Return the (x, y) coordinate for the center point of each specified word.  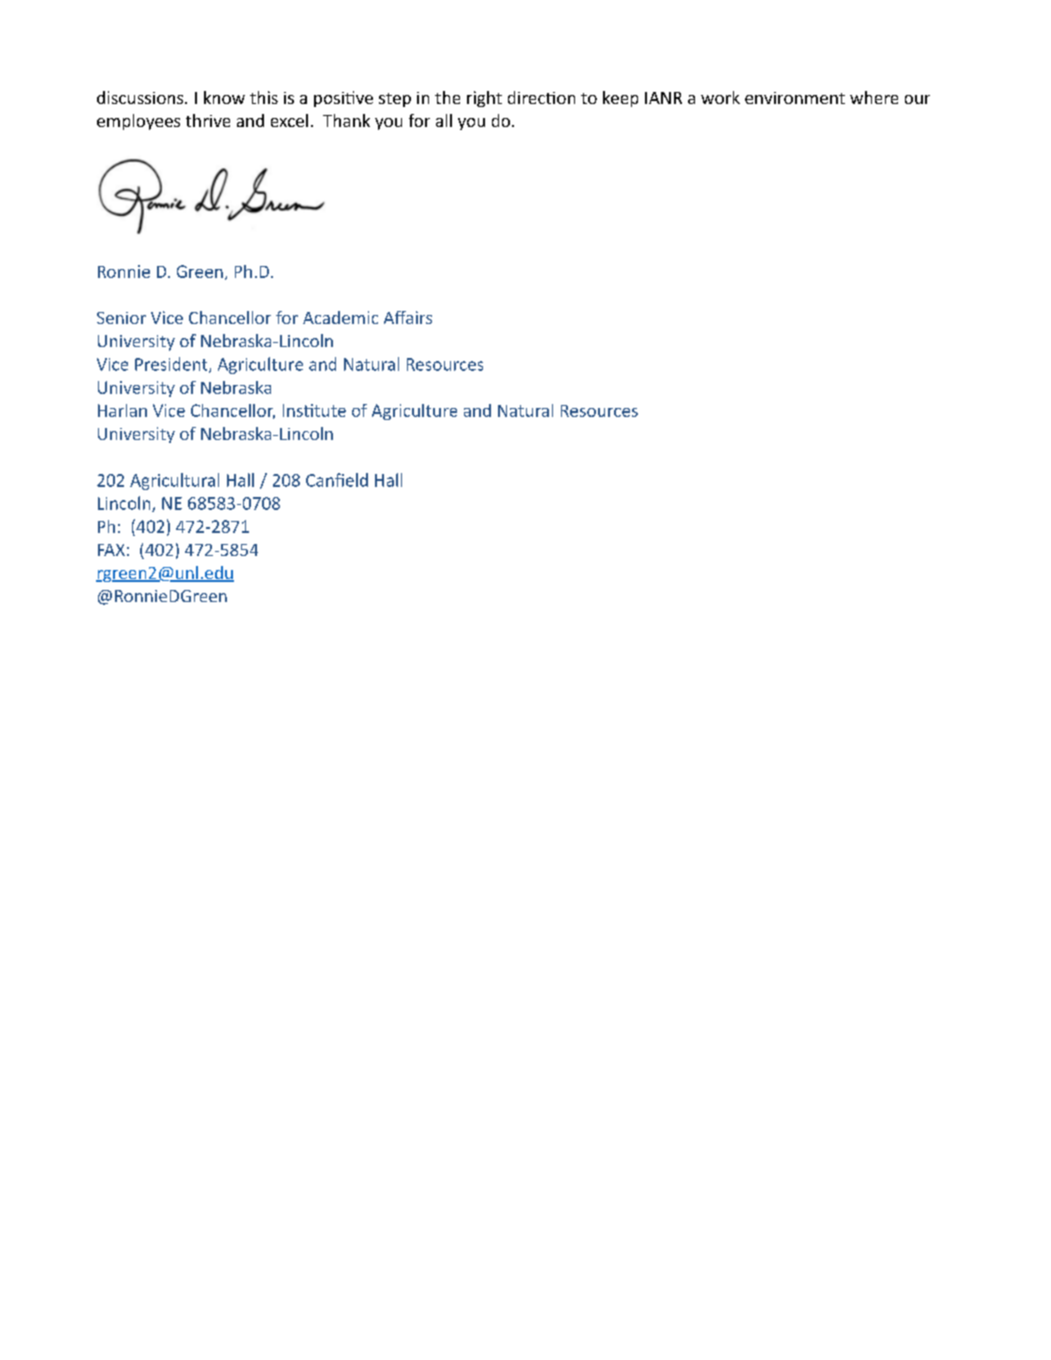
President (172, 365)
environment (795, 98)
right (484, 99)
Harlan (122, 410)
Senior (121, 318)
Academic (340, 317)
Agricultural (174, 481)
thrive (208, 120)
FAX (111, 550)
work (720, 97)
